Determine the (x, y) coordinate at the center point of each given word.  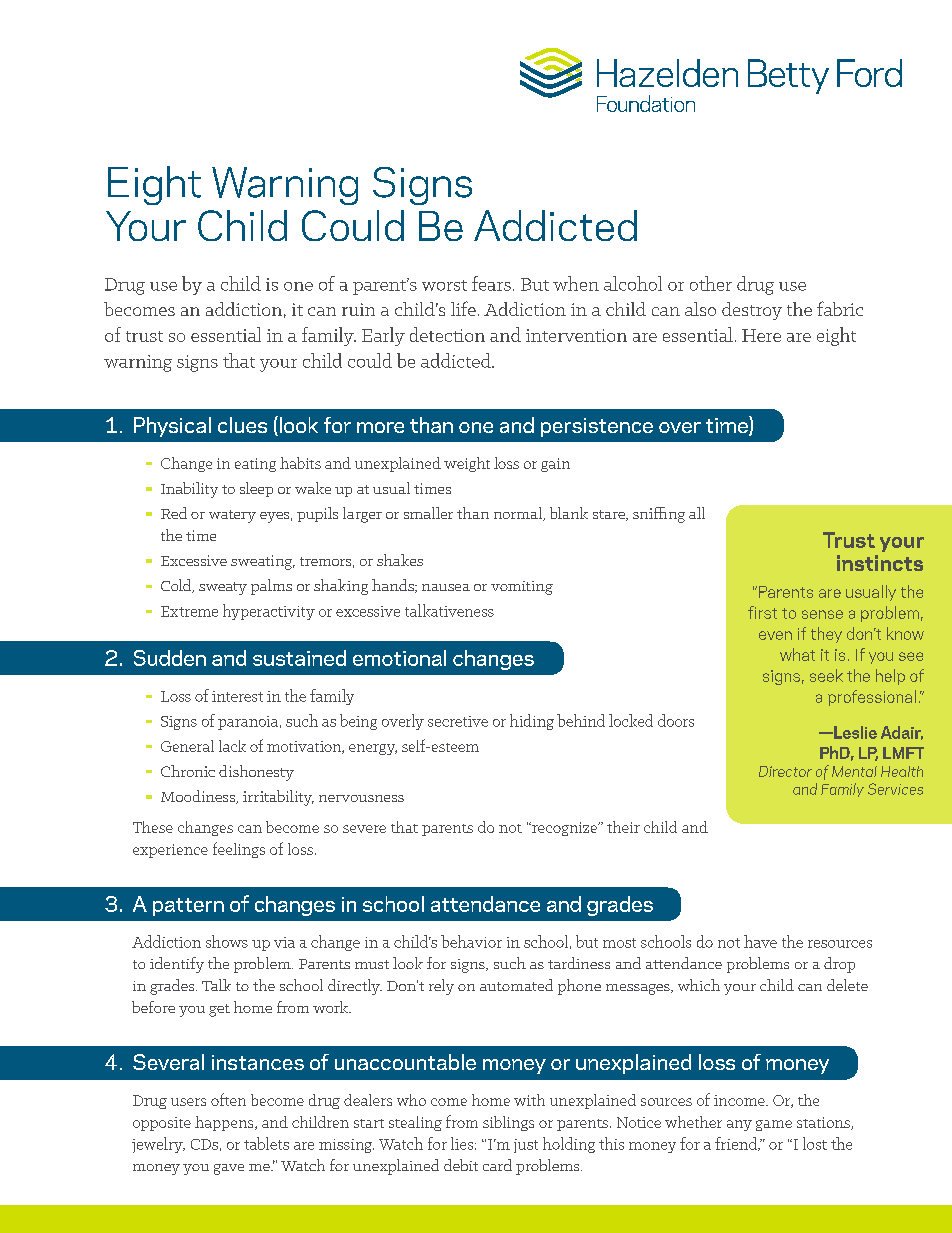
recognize (565, 829)
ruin (358, 309)
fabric (840, 308)
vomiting (522, 588)
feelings (239, 850)
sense (822, 614)
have (760, 941)
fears (491, 283)
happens (225, 1123)
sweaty (223, 588)
